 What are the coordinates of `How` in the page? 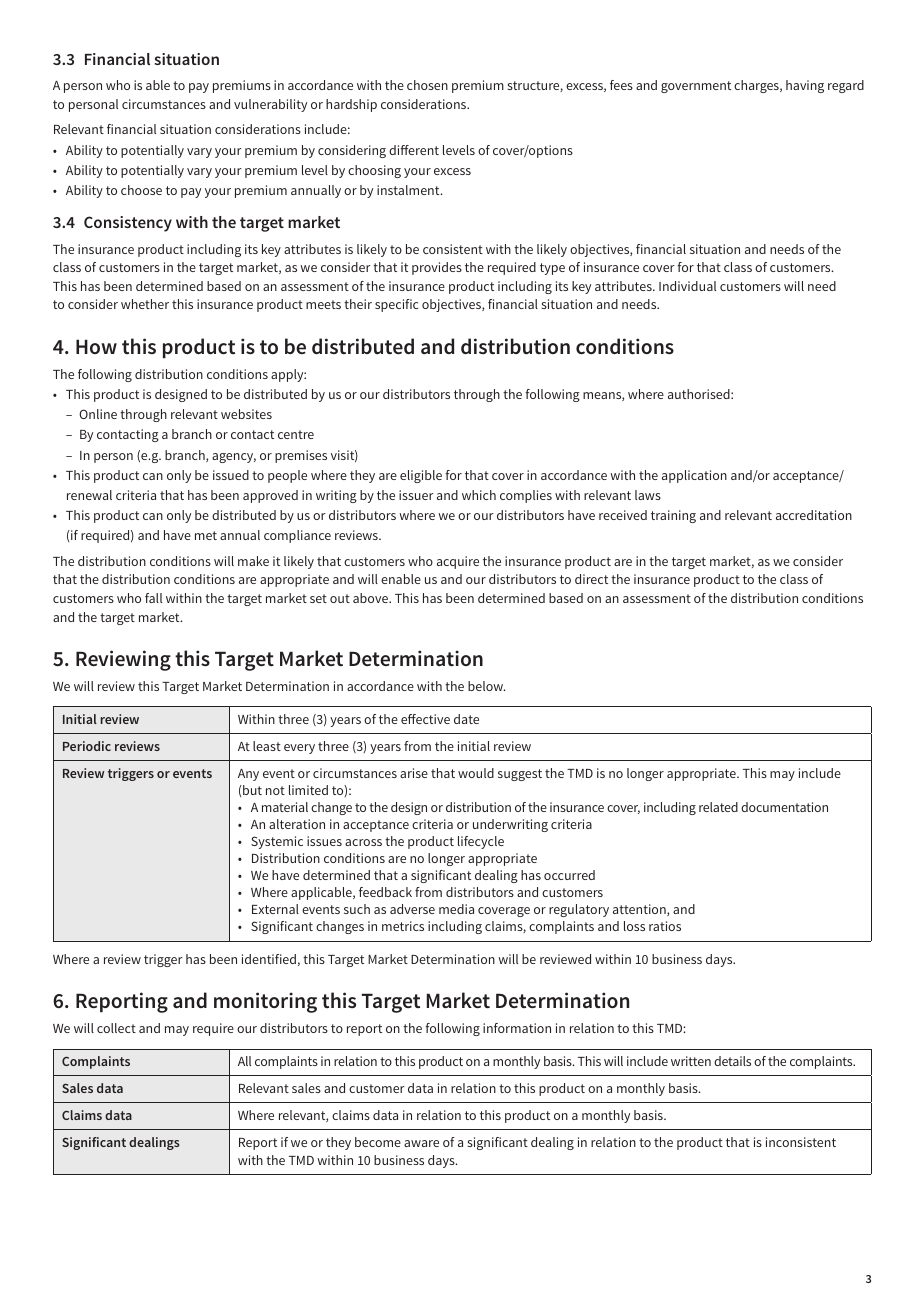 It's located at (96, 346).
